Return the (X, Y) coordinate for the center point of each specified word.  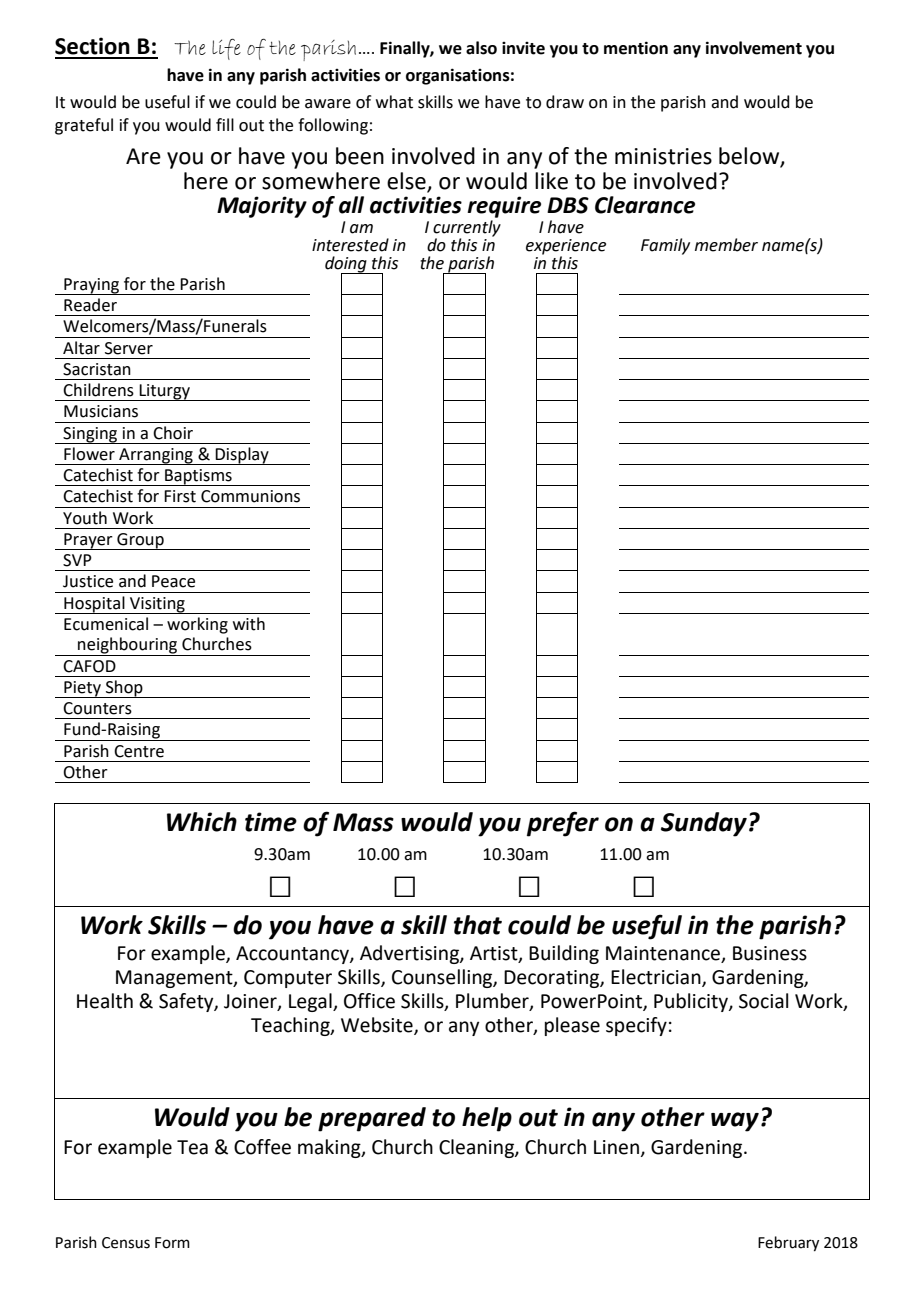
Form (172, 1243)
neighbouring (128, 646)
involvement (754, 48)
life (226, 49)
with (249, 624)
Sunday (704, 824)
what (394, 102)
